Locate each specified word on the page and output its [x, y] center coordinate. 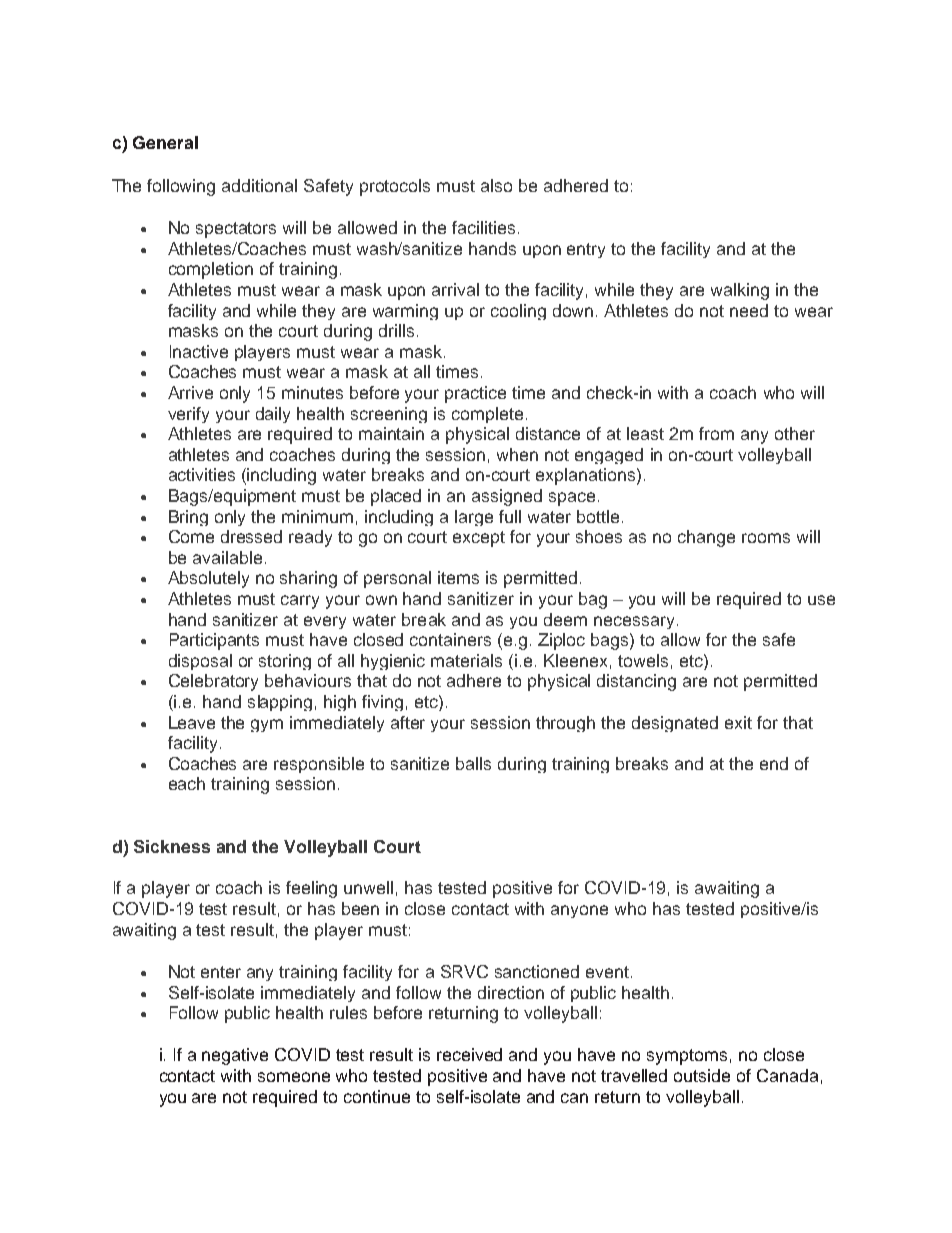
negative [235, 1056]
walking [740, 291]
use [821, 600]
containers [450, 639]
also [496, 185]
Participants [214, 641]
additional [259, 185]
